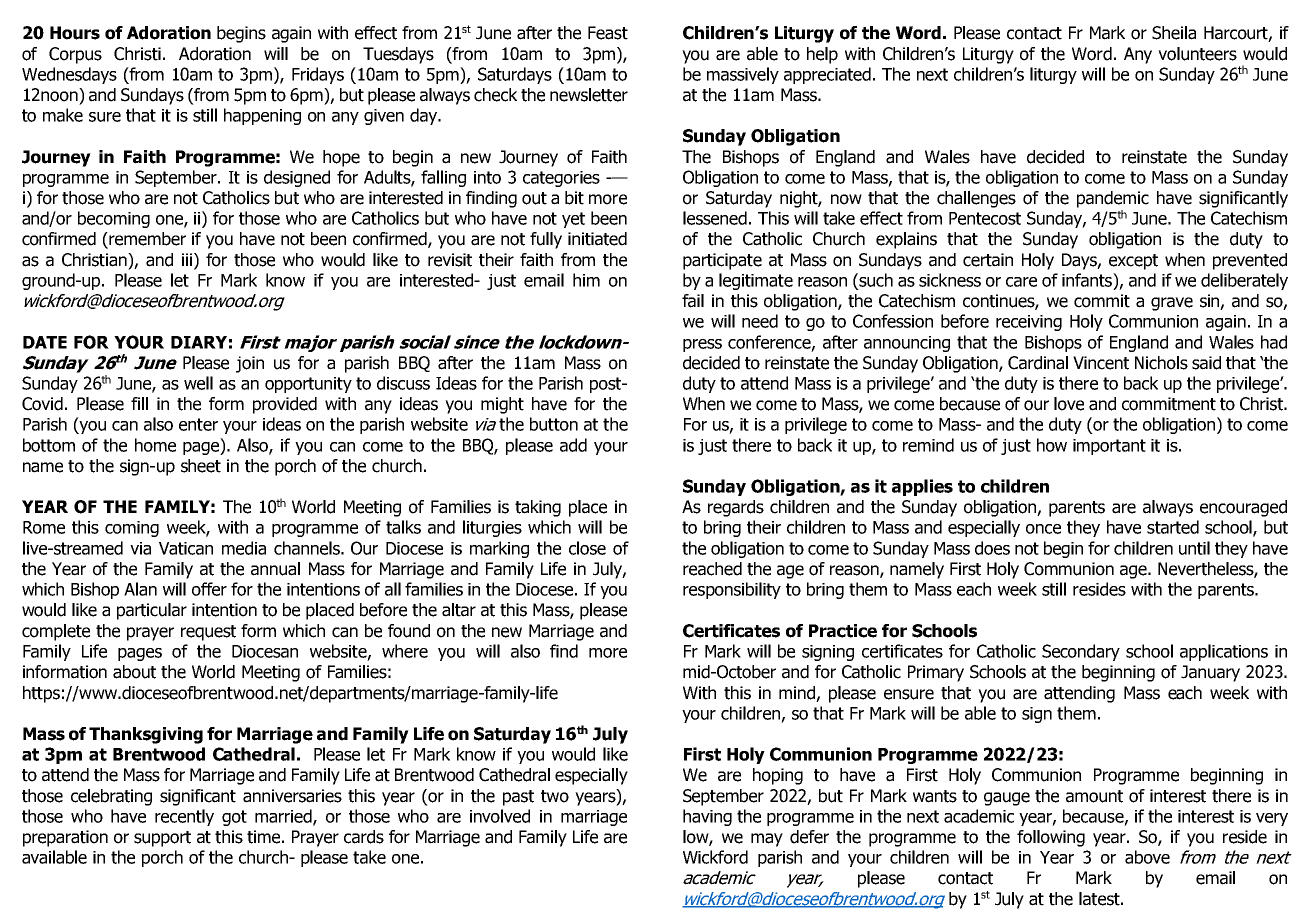 This page has height=924, width=1308. What do you see at coordinates (608, 33) in the page?
I see `Feast` at bounding box center [608, 33].
